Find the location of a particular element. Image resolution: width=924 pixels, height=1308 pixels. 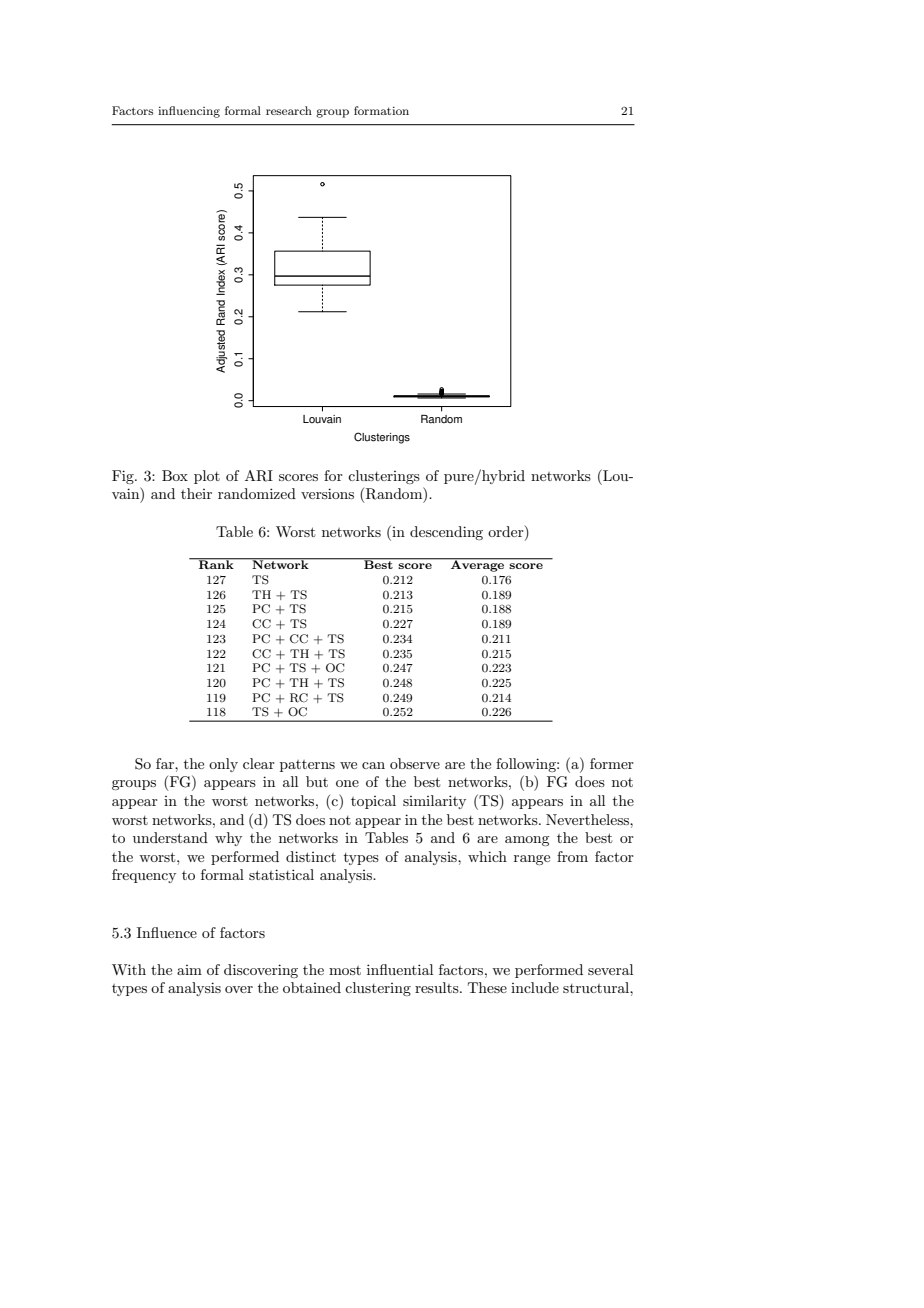

order is located at coordinates (507, 533).
